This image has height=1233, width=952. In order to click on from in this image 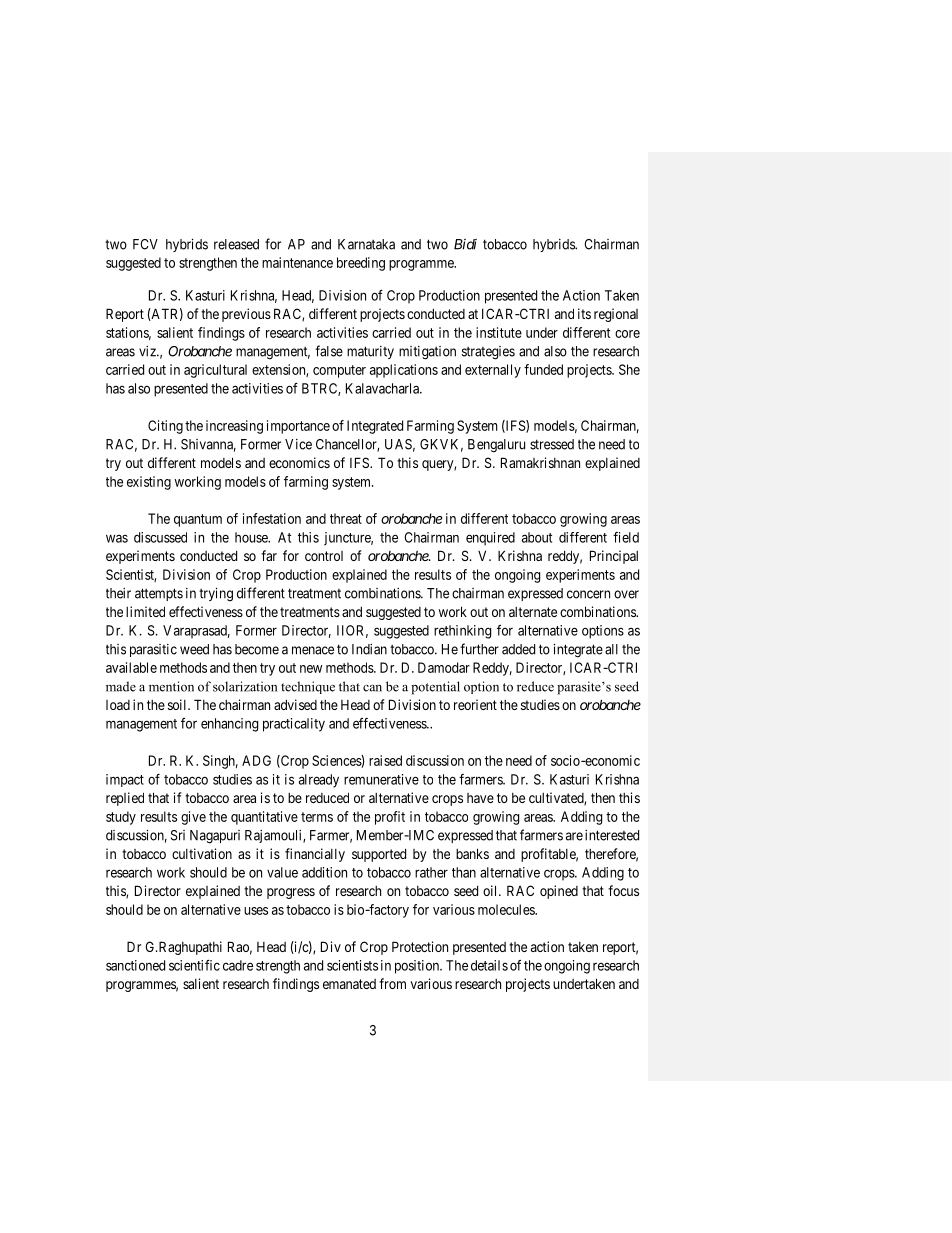, I will do `click(392, 983)`.
